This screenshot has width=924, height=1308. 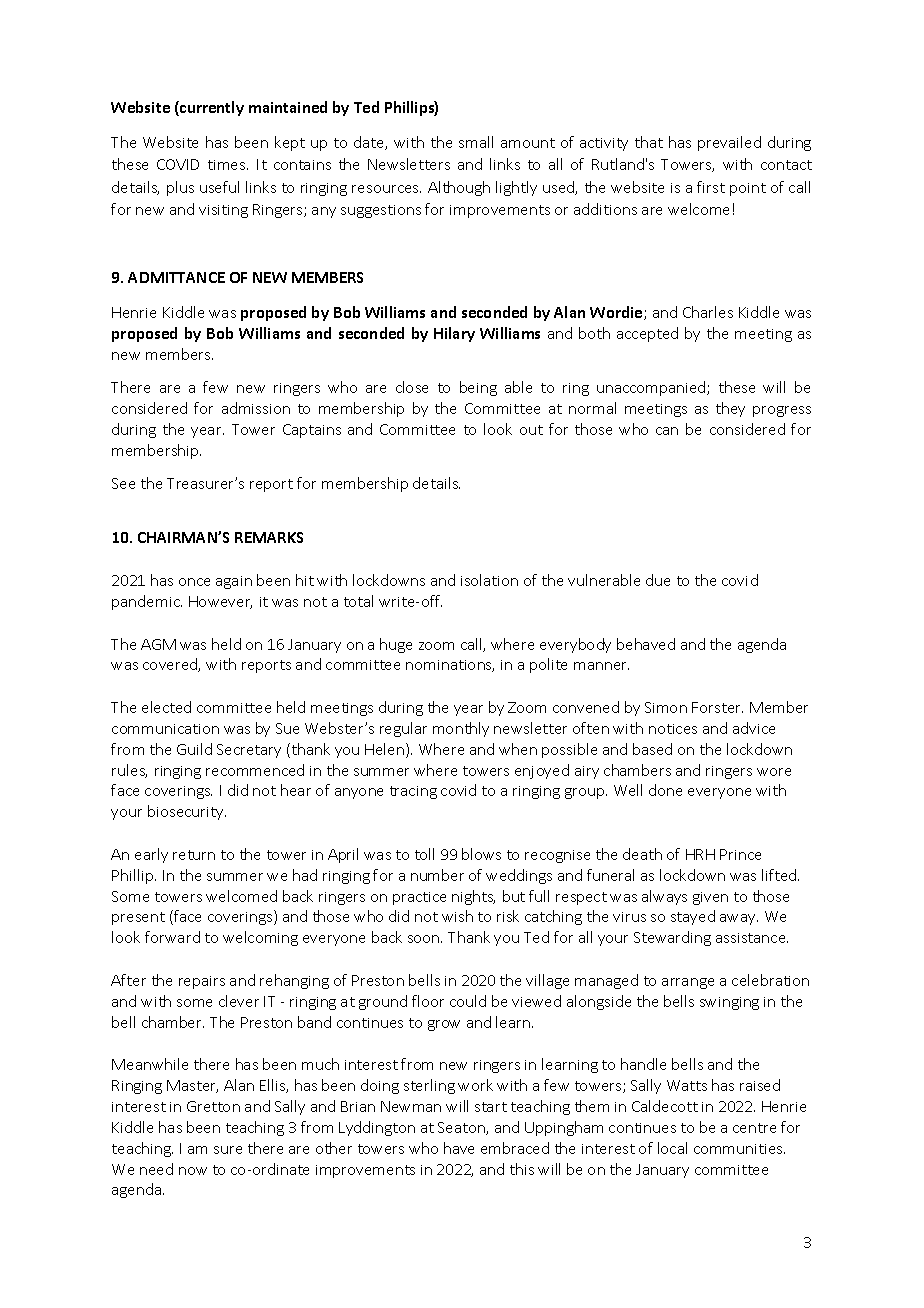 What do you see at coordinates (396, 645) in the screenshot?
I see `huge` at bounding box center [396, 645].
